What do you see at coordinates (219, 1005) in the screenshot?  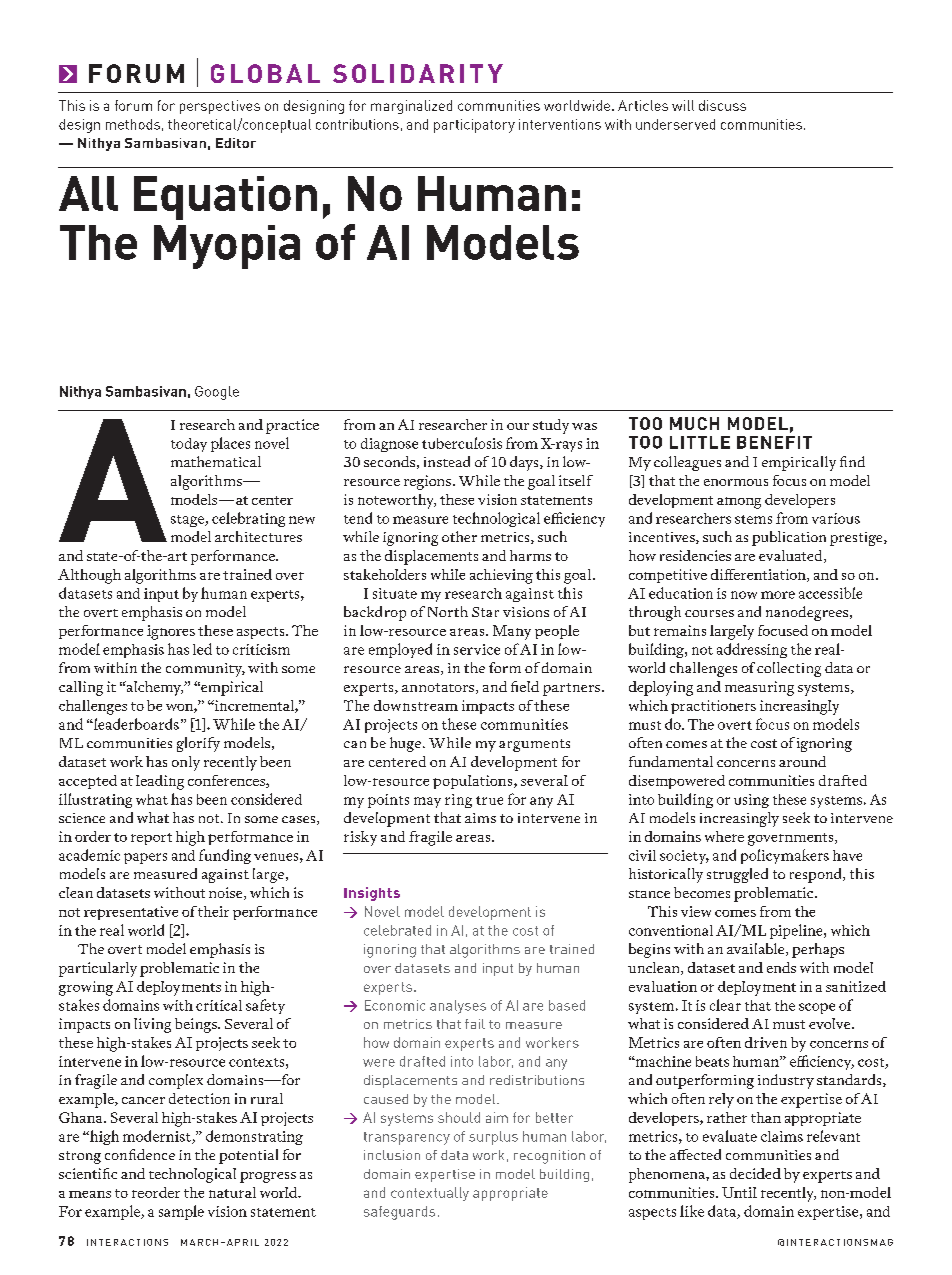 I see `critical` at bounding box center [219, 1005].
